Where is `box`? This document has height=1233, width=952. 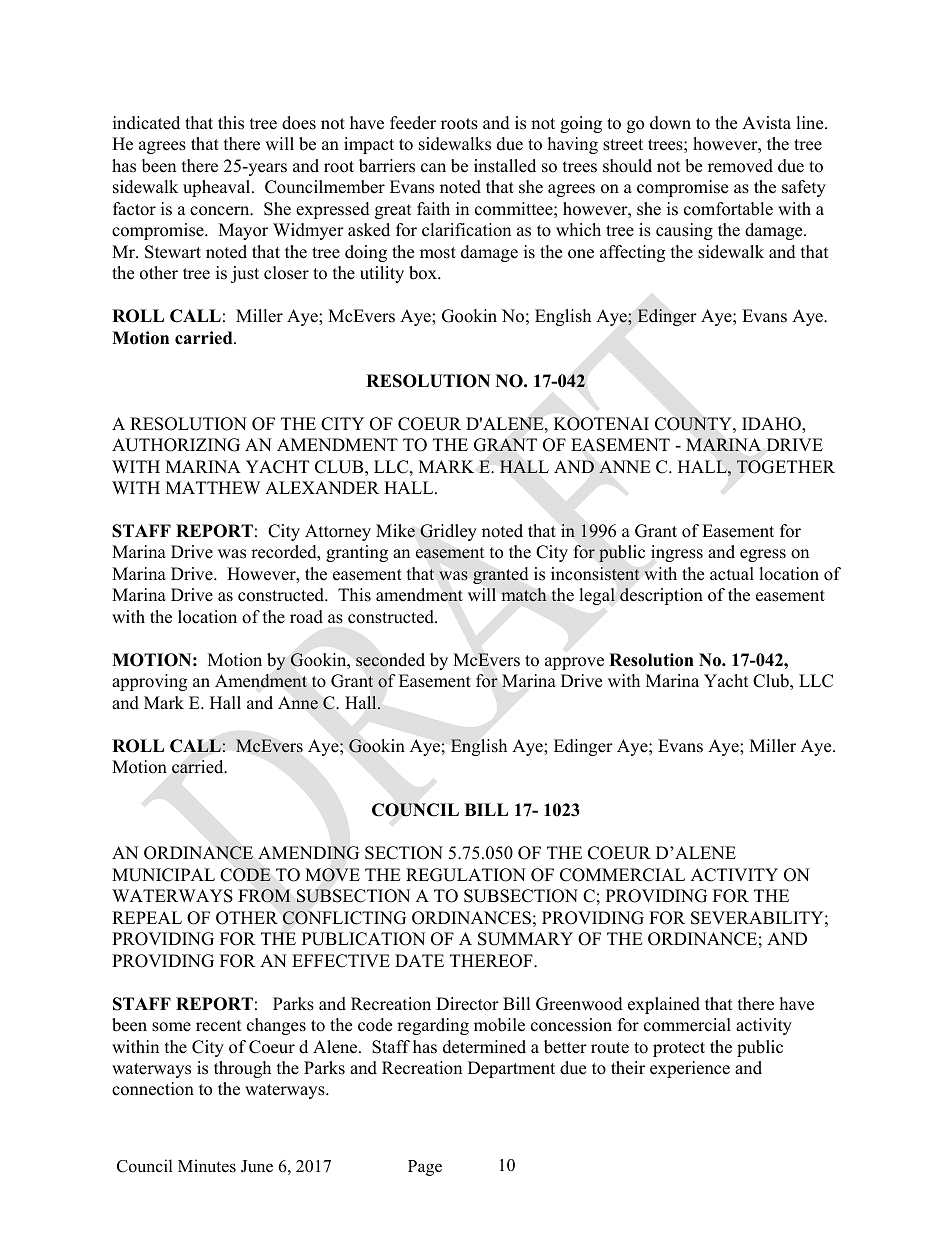 box is located at coordinates (424, 273).
